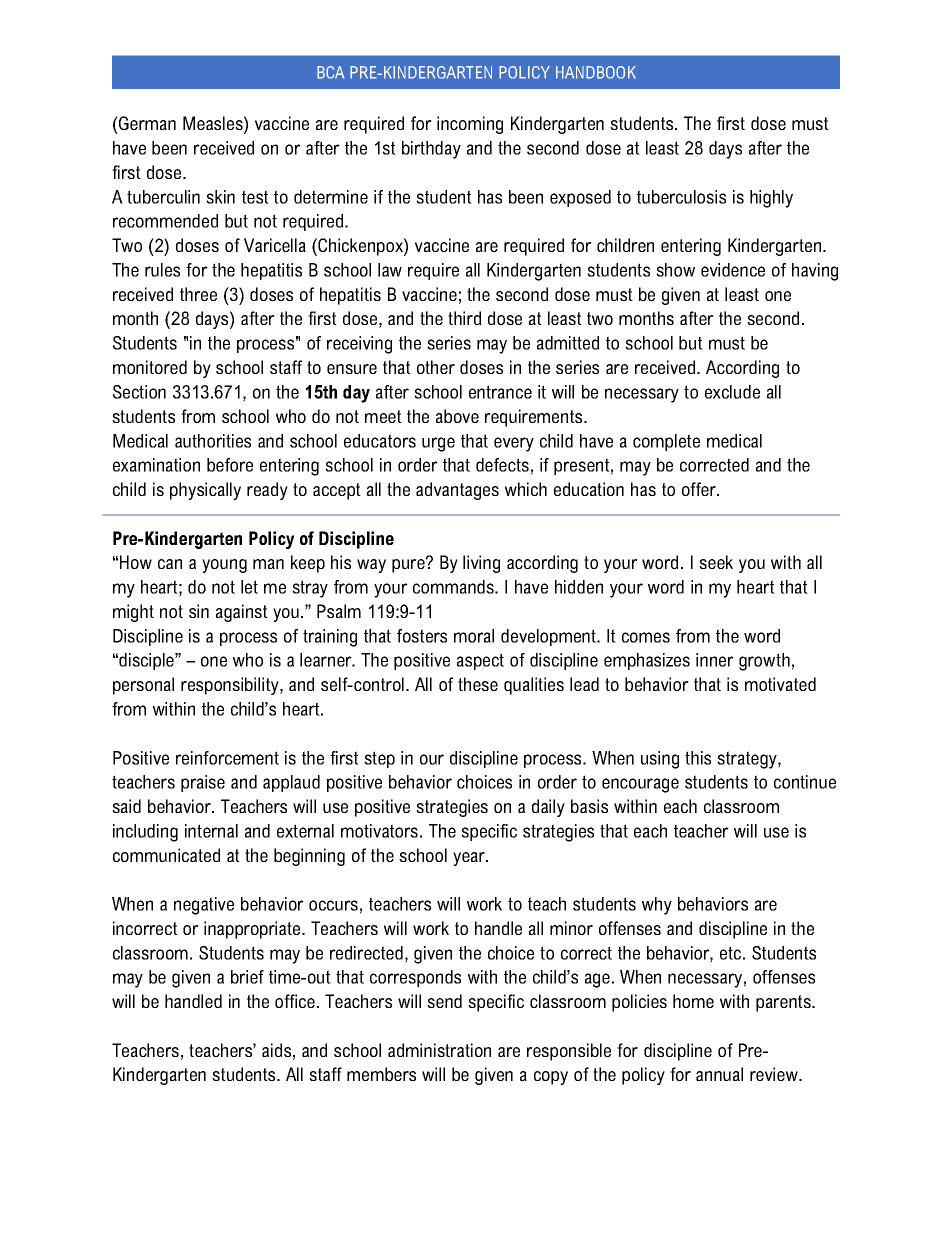 The width and height of the image is (952, 1233). Describe the element at coordinates (470, 125) in the image. I see `incoming` at that location.
